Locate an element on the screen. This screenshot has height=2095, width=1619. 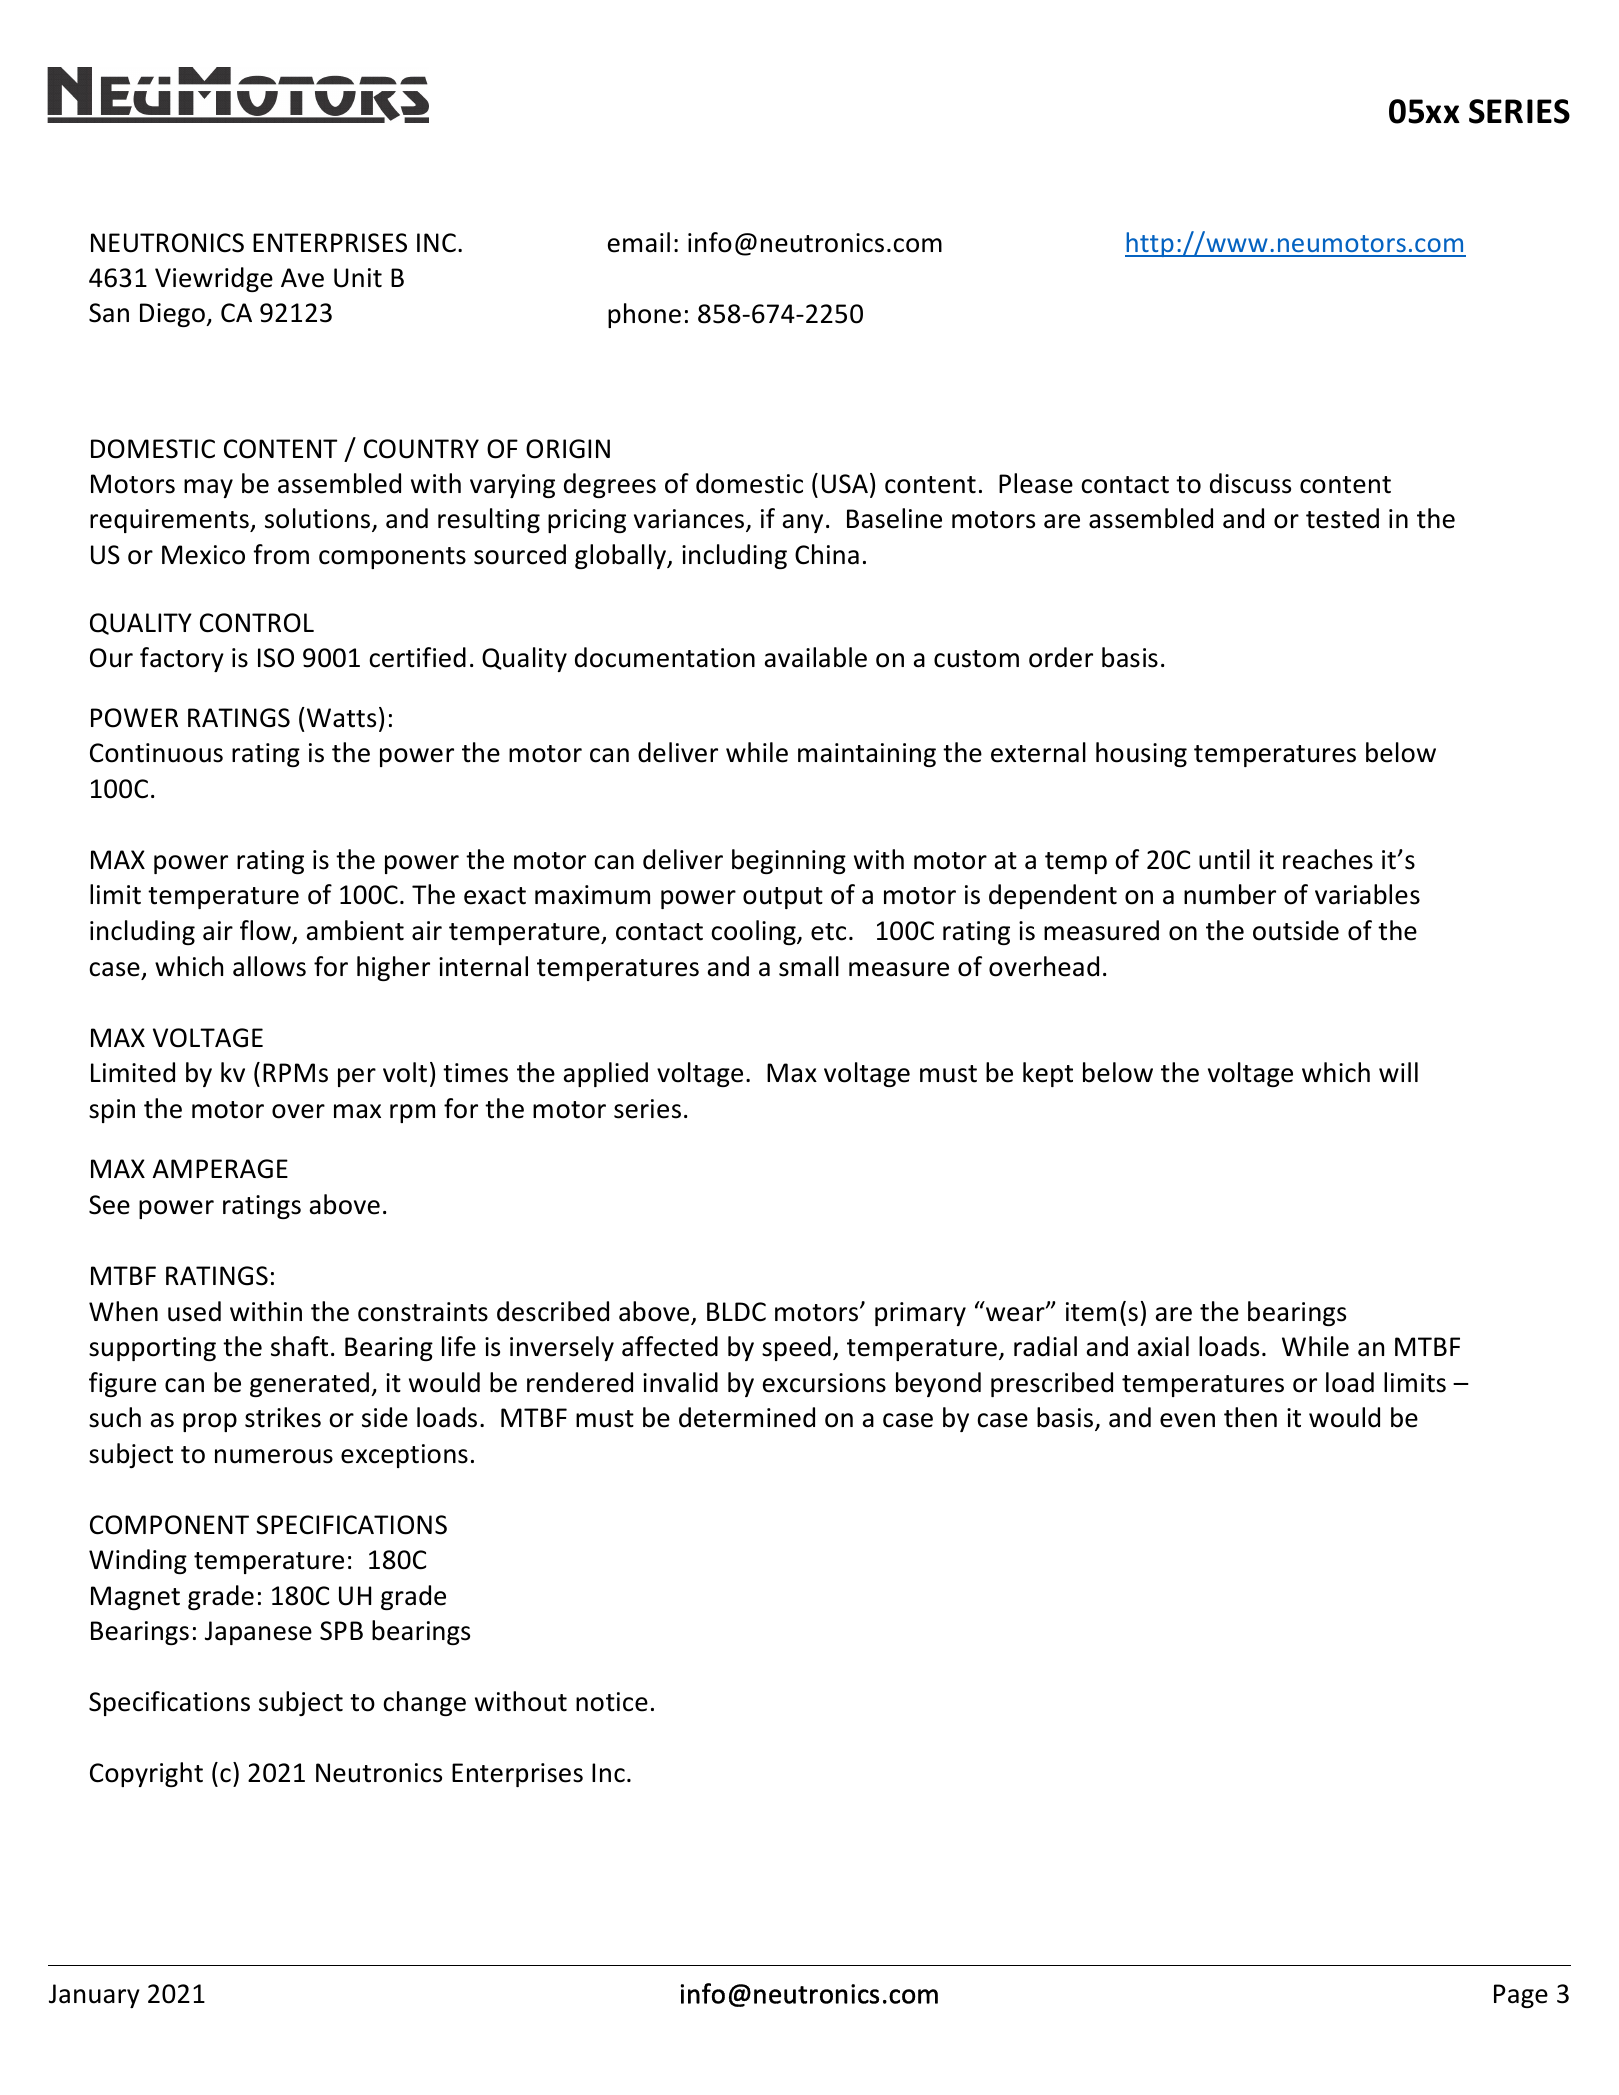
notice is located at coordinates (612, 1702).
